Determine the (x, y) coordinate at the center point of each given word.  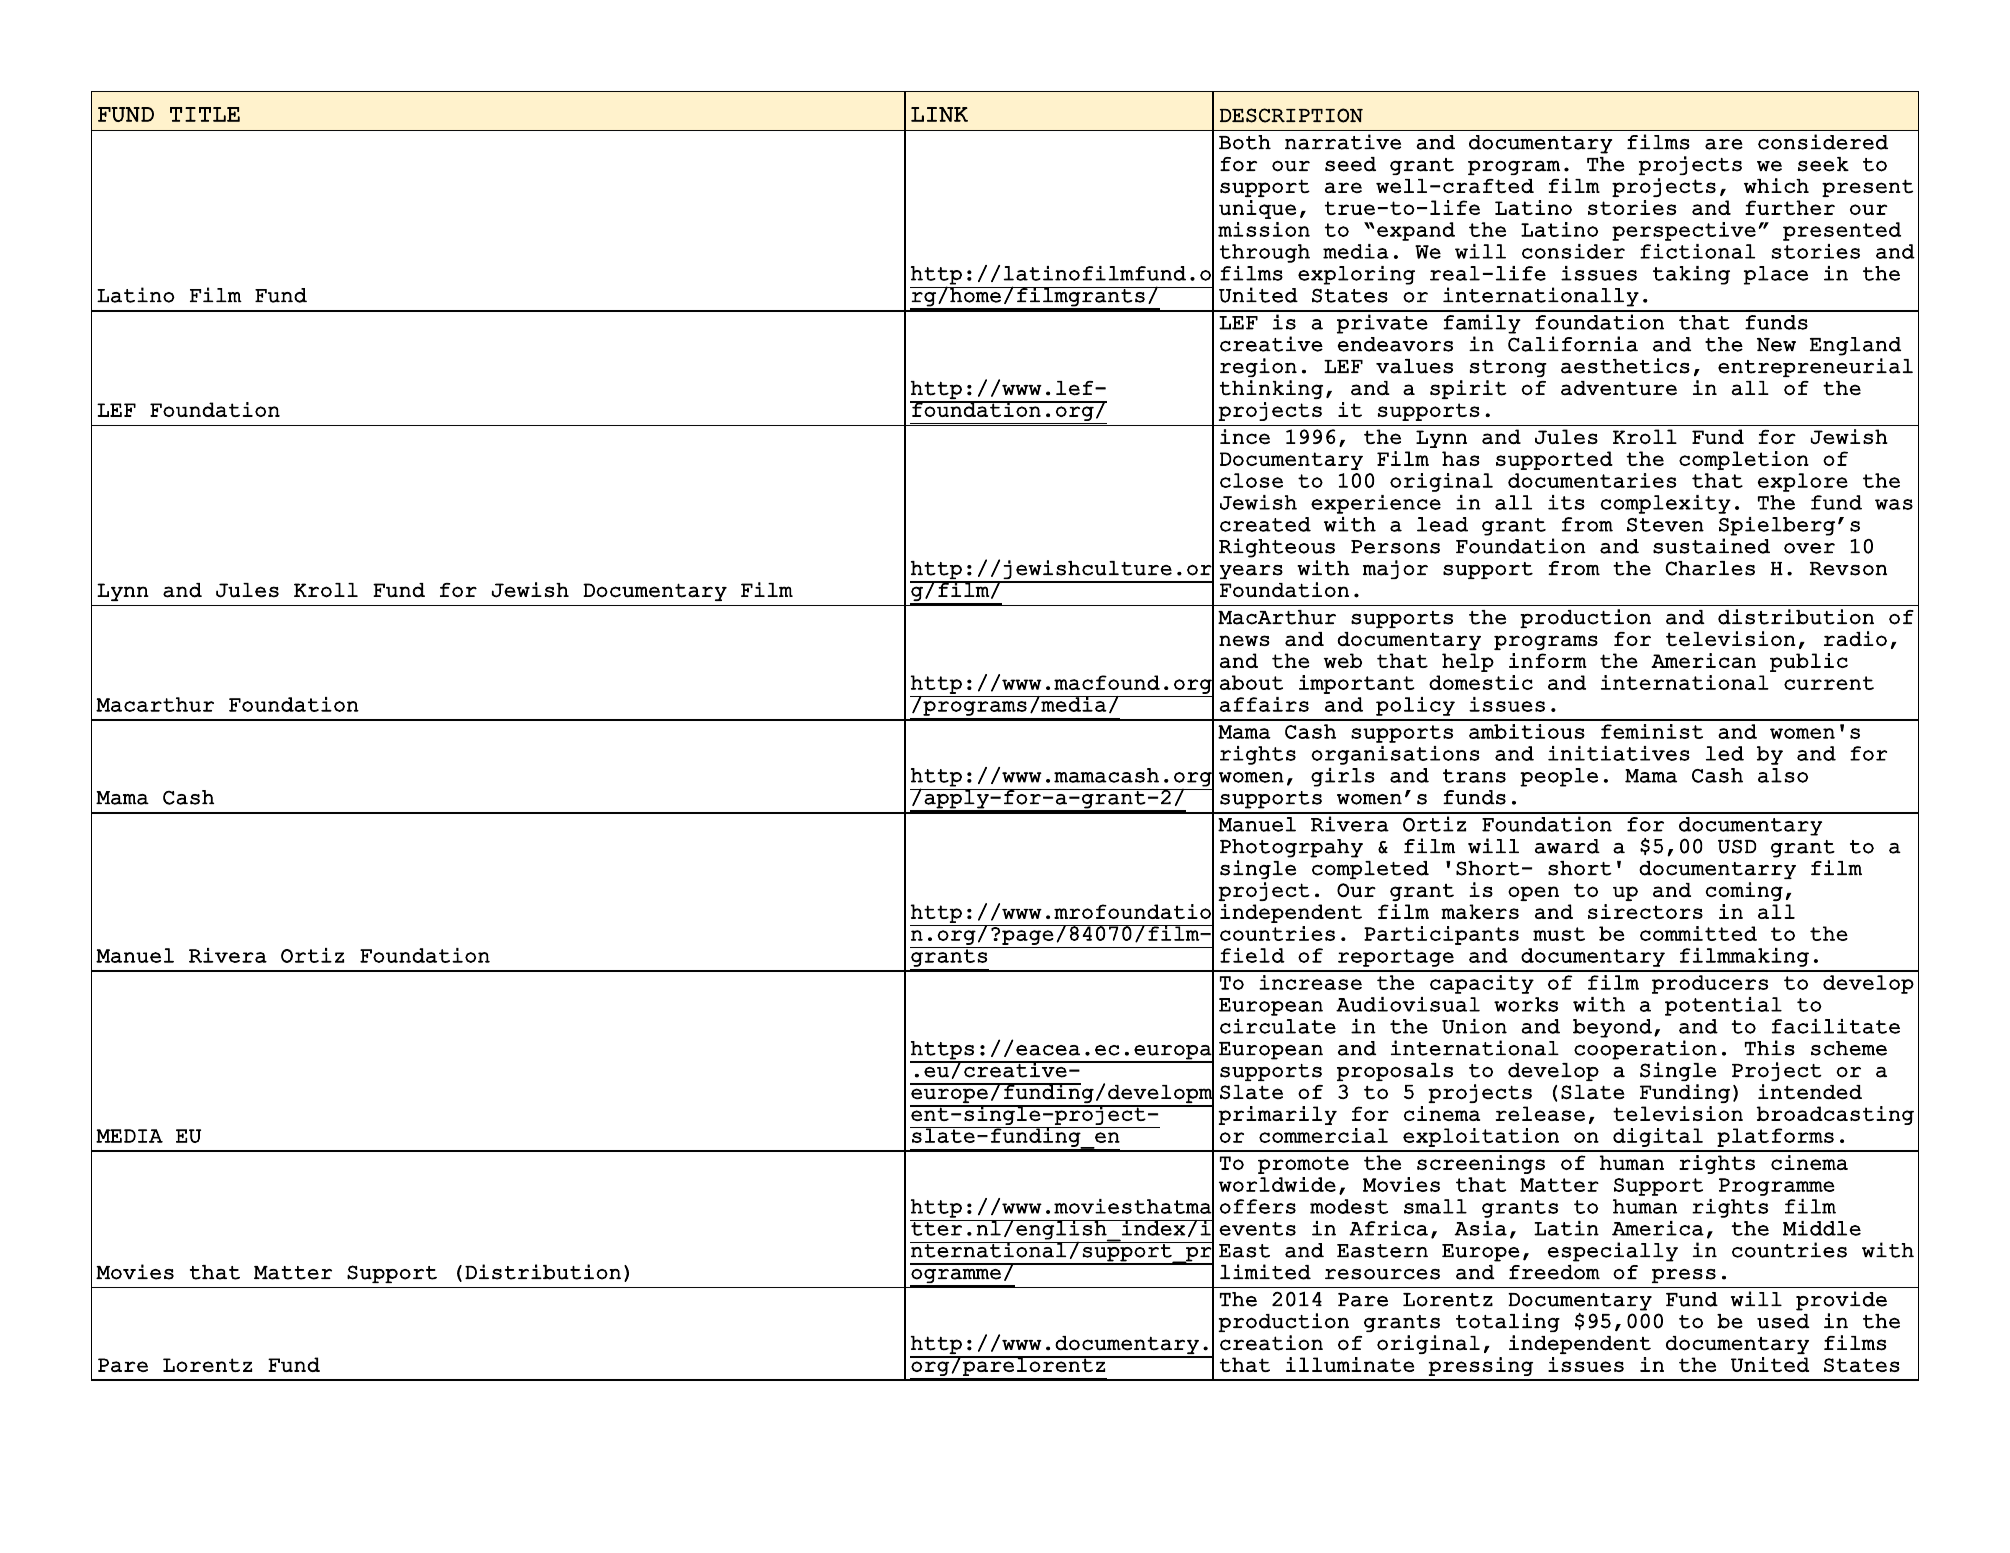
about (1251, 682)
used (1783, 1321)
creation (1271, 1343)
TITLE (205, 114)
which (1776, 185)
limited (1265, 1272)
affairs (1264, 704)
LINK (939, 114)
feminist (1652, 731)
